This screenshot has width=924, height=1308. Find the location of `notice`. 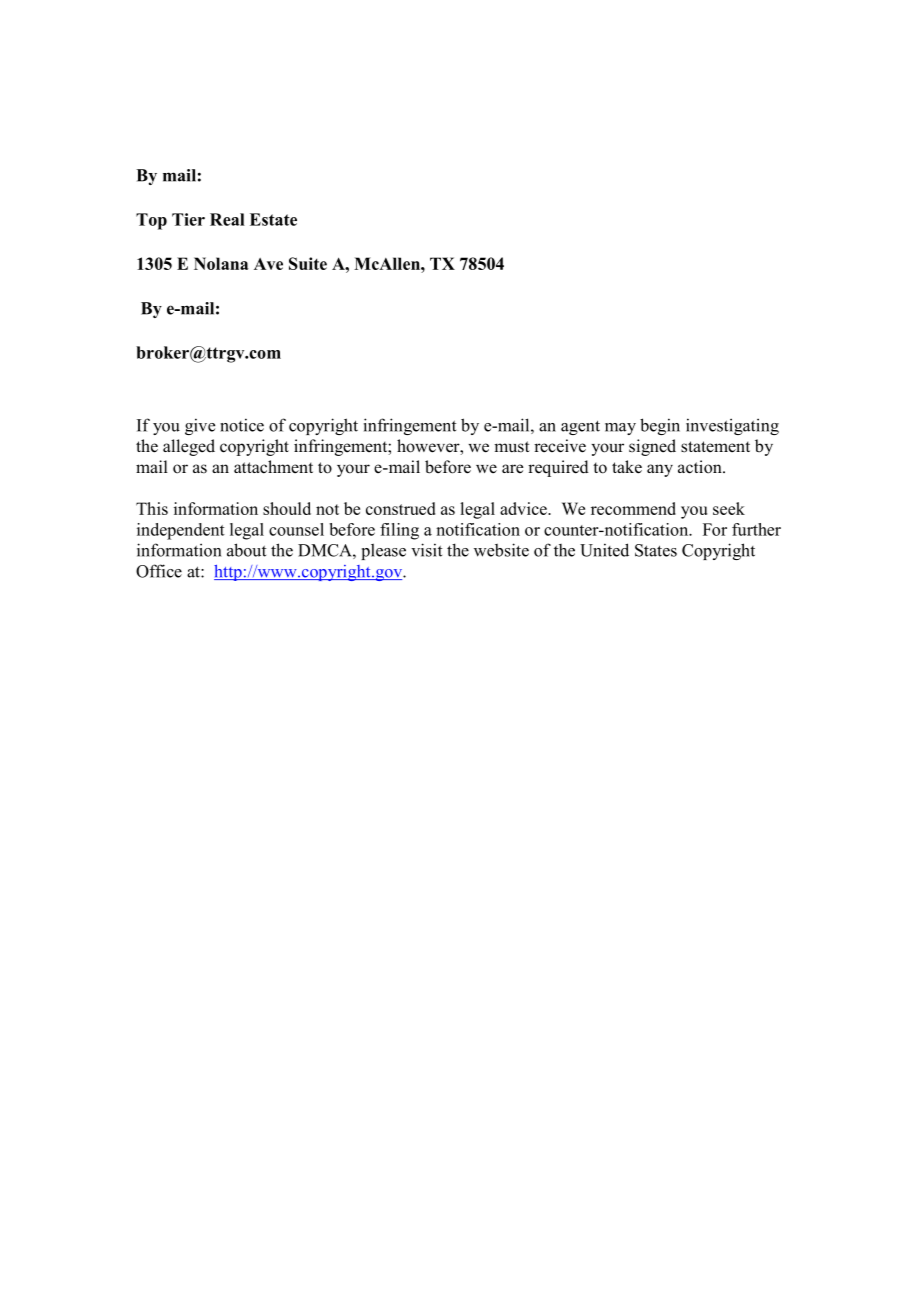

notice is located at coordinates (242, 425).
